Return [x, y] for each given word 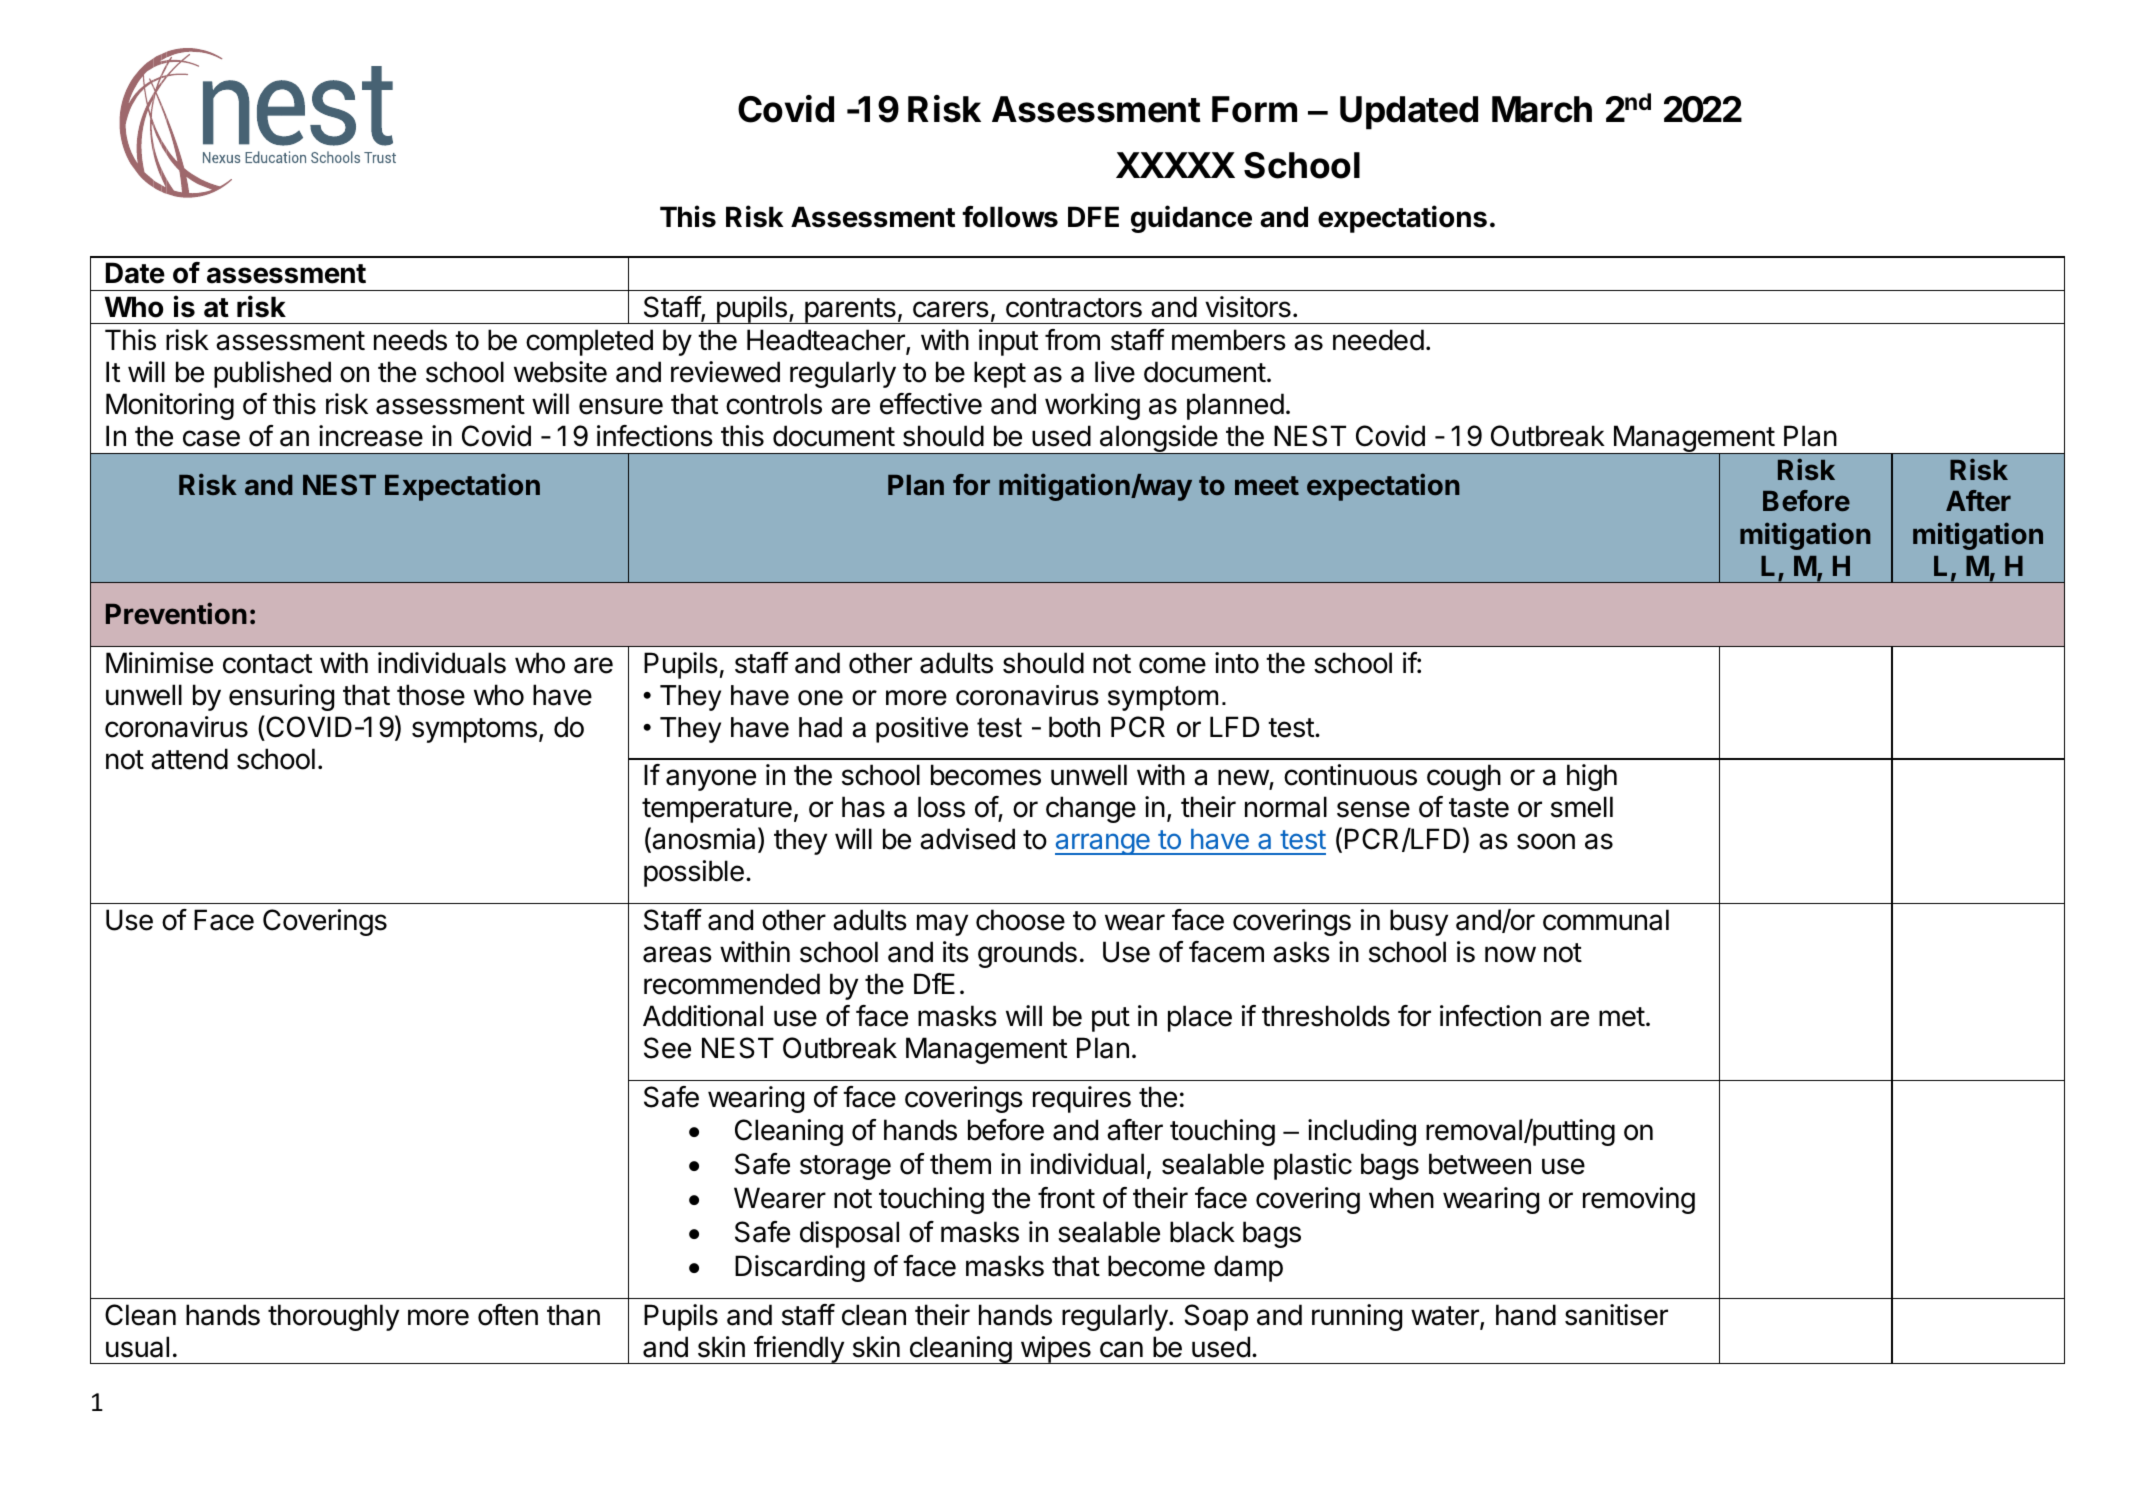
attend [189, 759]
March [1542, 109]
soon [1546, 841]
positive [922, 730]
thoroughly [333, 1317]
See [667, 1048]
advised [967, 839]
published [272, 374]
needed [1378, 340]
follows [1010, 217]
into [1237, 663]
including [1362, 1132]
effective [931, 404]
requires [1082, 1099]
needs [410, 340]
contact [267, 664]
